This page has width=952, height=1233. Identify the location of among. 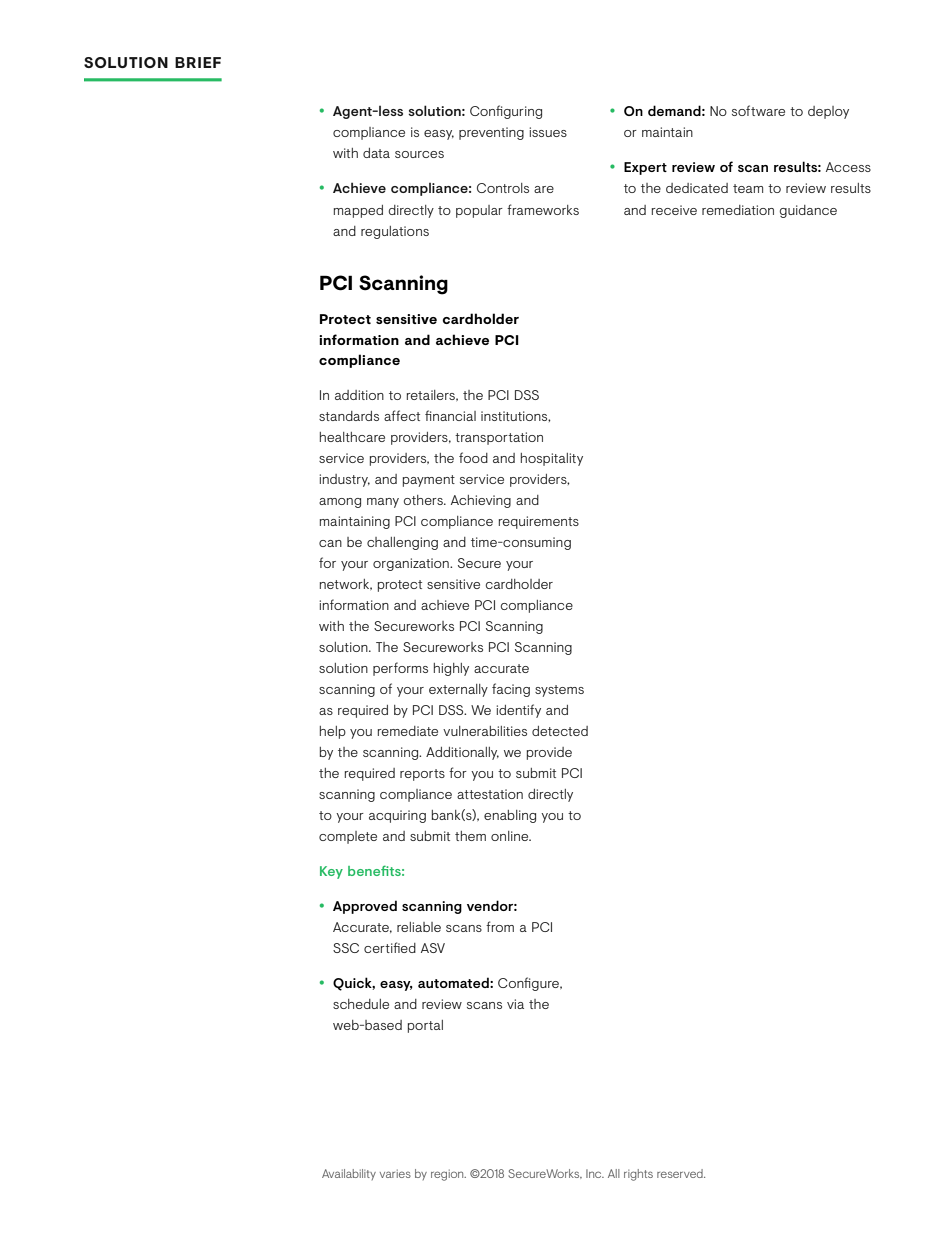
(340, 503).
